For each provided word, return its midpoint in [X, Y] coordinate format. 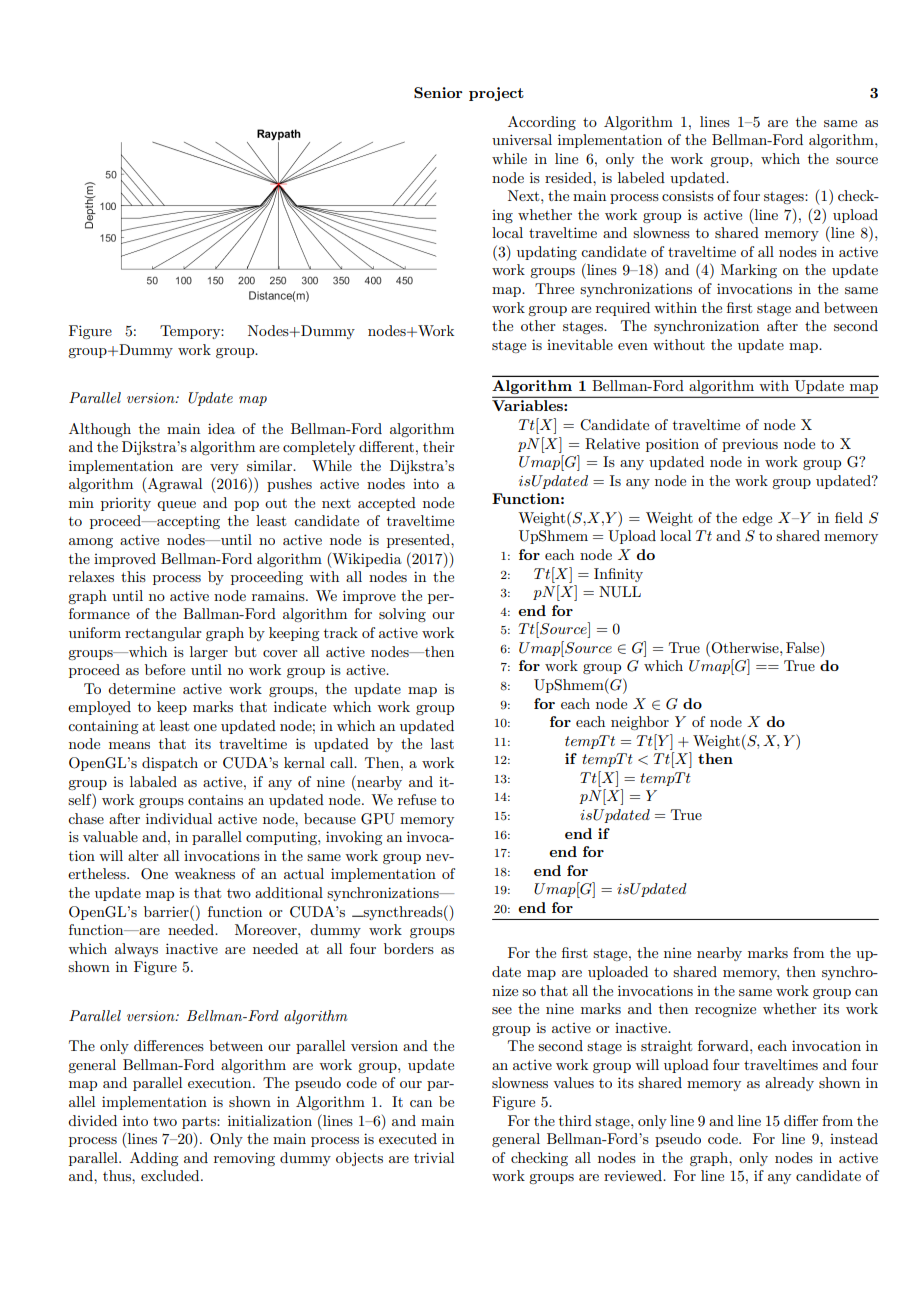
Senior [438, 92]
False [804, 649]
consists [688, 195]
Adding [154, 1159]
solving [402, 615]
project [496, 94]
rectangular [163, 634]
